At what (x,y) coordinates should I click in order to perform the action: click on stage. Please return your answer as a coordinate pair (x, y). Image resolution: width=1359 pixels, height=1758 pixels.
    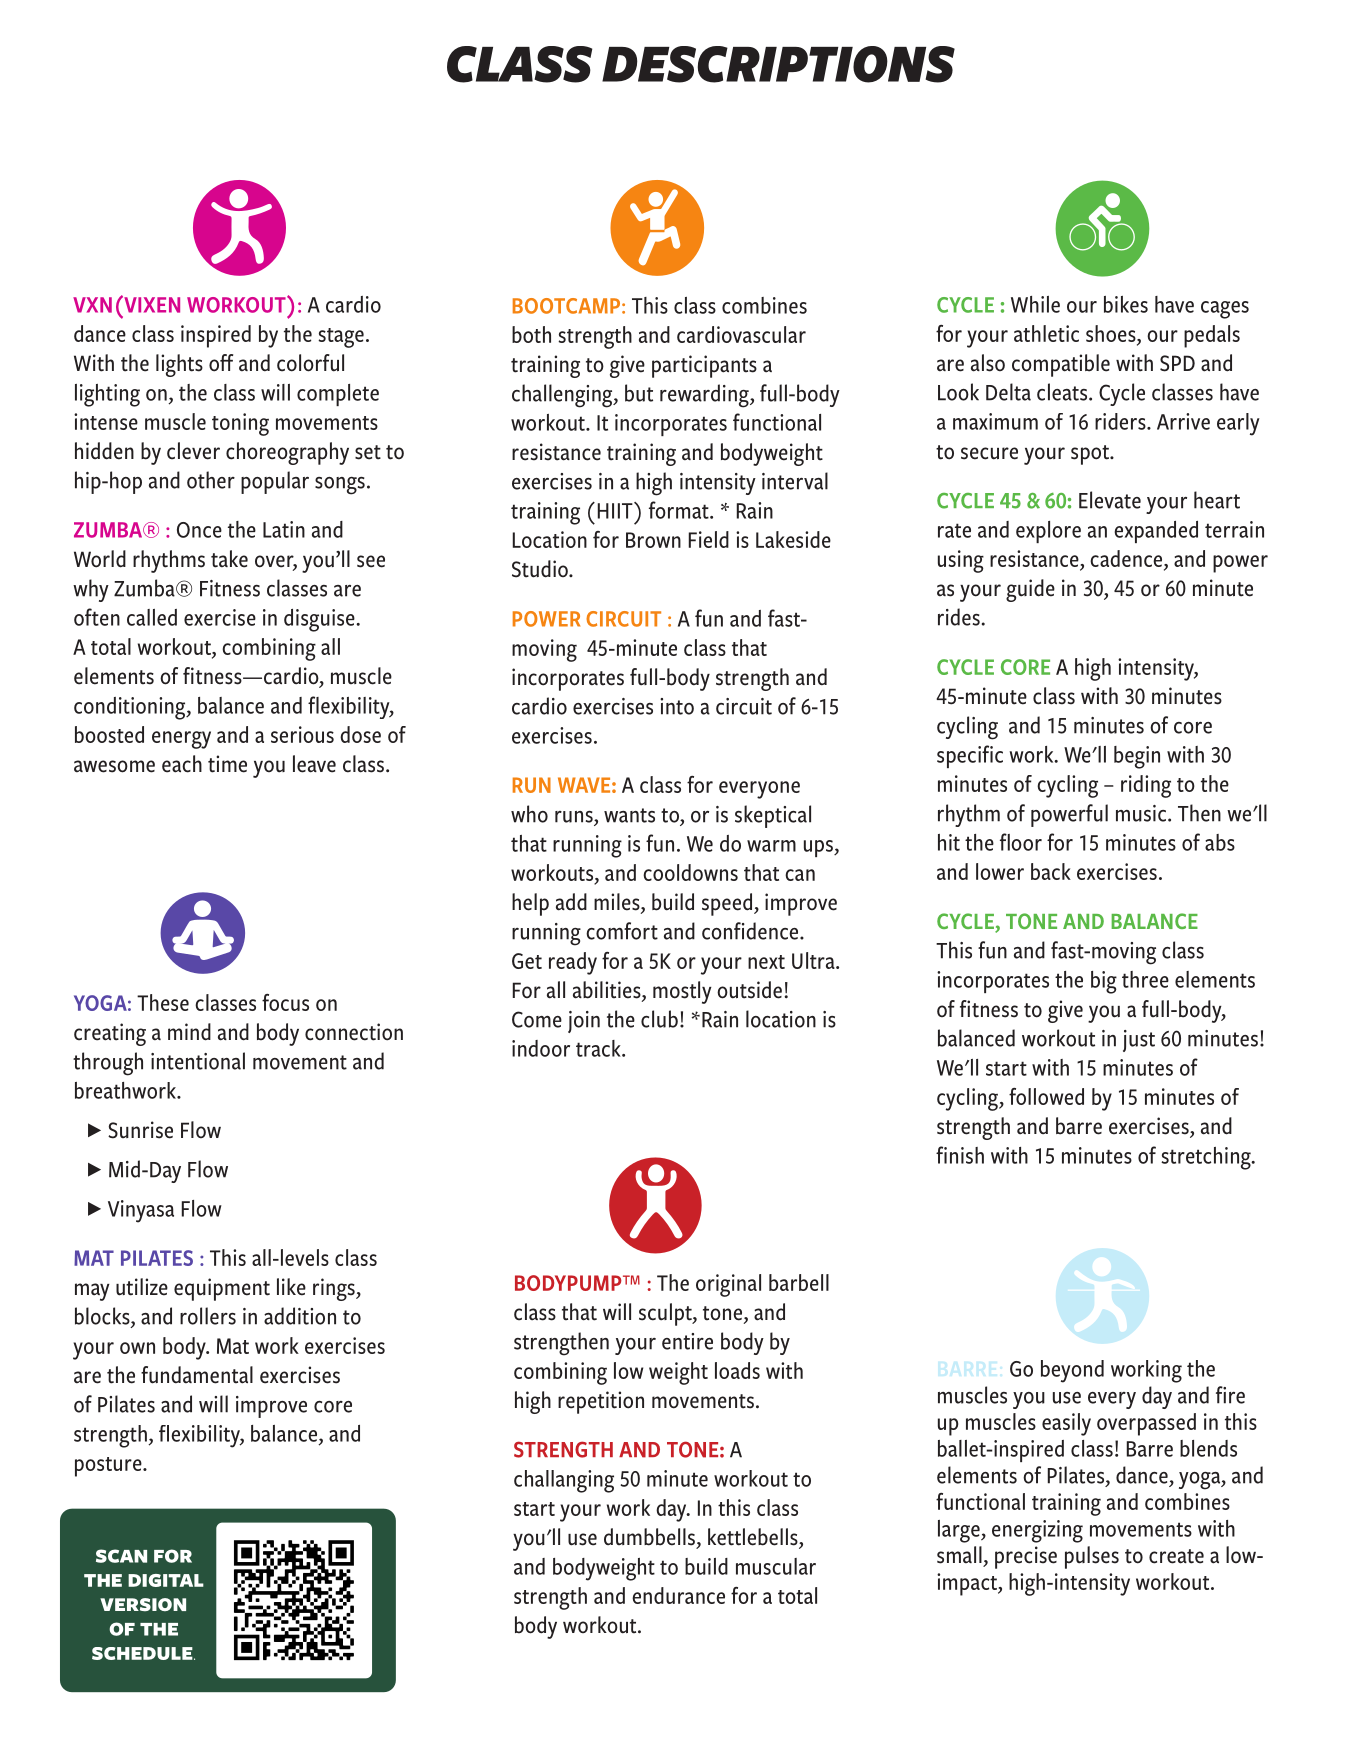
    Looking at the image, I should click on (341, 338).
